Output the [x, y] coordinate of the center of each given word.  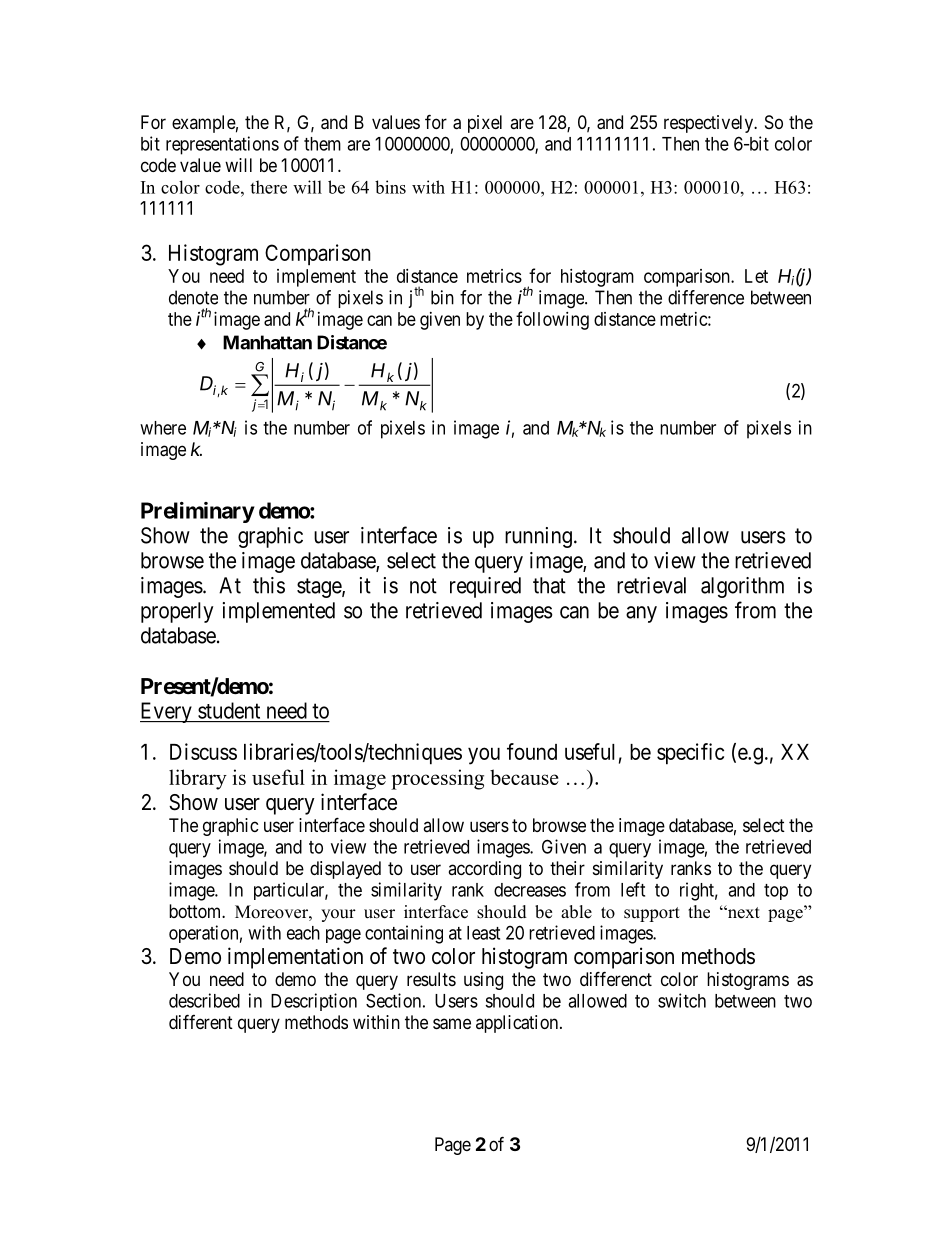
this [269, 585]
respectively [710, 124]
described [204, 1000]
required [485, 587]
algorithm [742, 587]
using [483, 981]
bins [390, 187]
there [268, 187]
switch [682, 1000]
